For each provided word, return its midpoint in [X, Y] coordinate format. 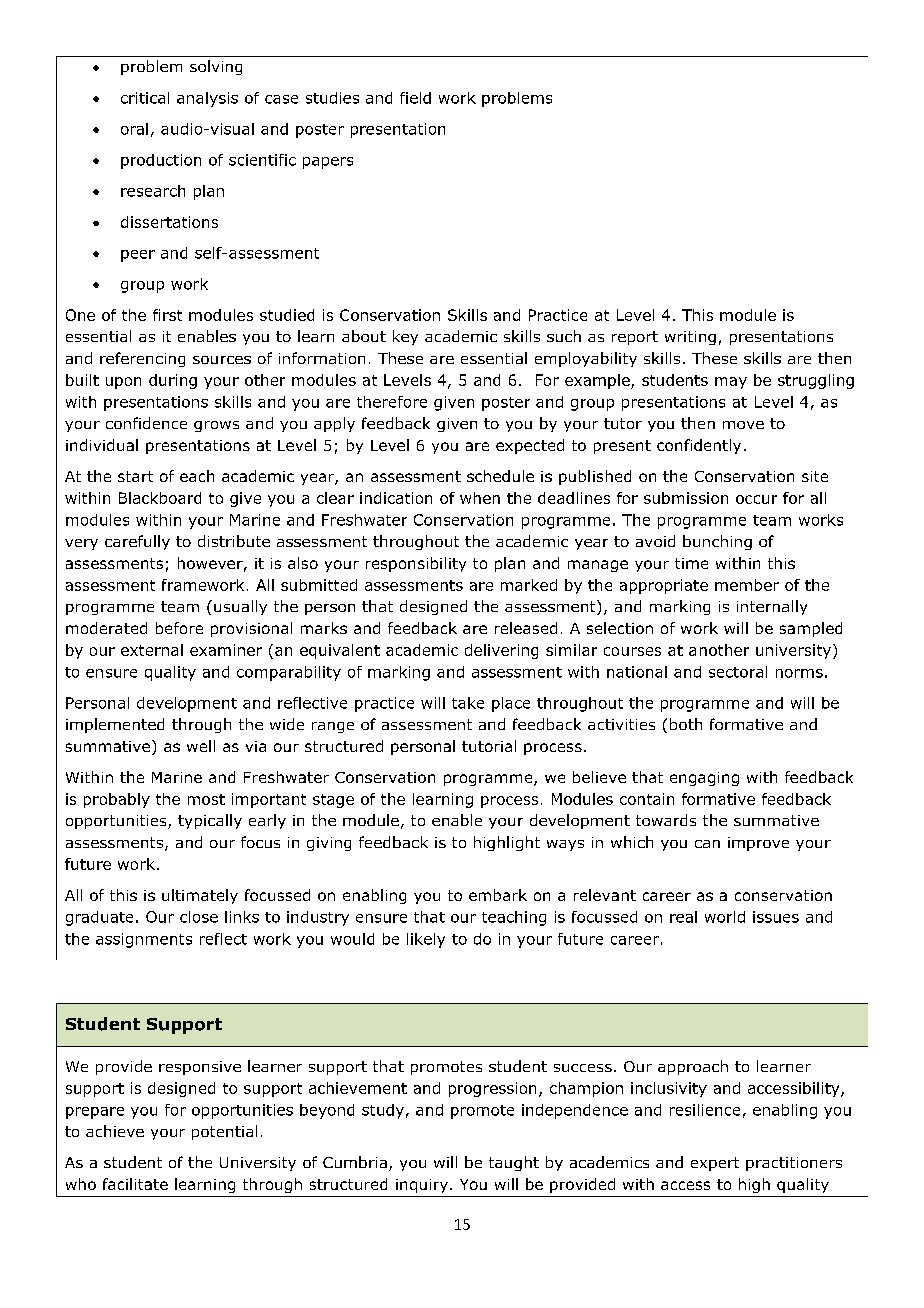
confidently [699, 446]
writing [690, 338]
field [415, 98]
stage [333, 801]
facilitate [135, 1184]
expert [715, 1164]
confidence [146, 423]
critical [145, 98]
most [206, 799]
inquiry [422, 1186]
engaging [704, 779]
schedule [500, 476]
